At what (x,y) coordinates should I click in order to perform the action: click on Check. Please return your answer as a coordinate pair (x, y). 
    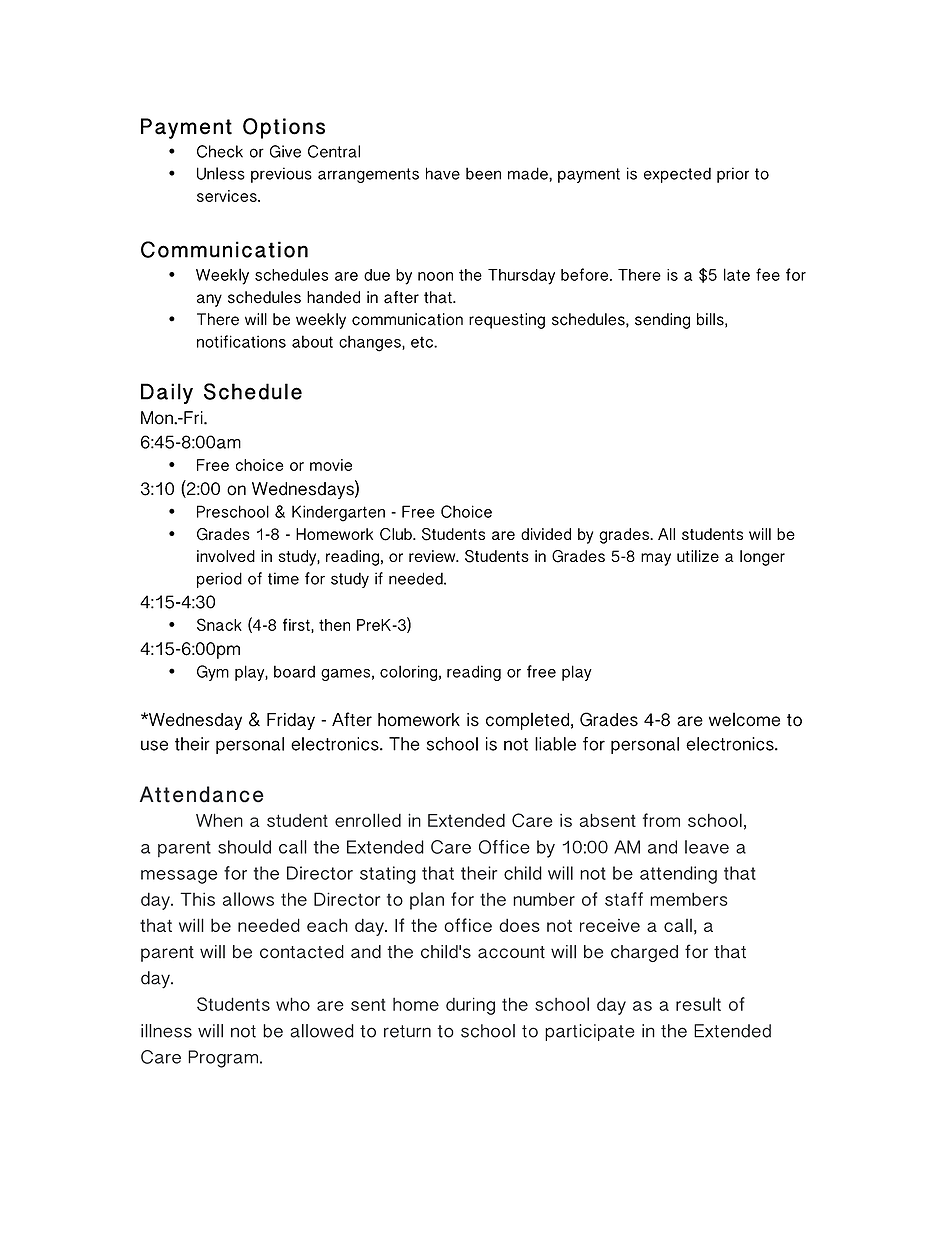
    Looking at the image, I should click on (220, 151).
